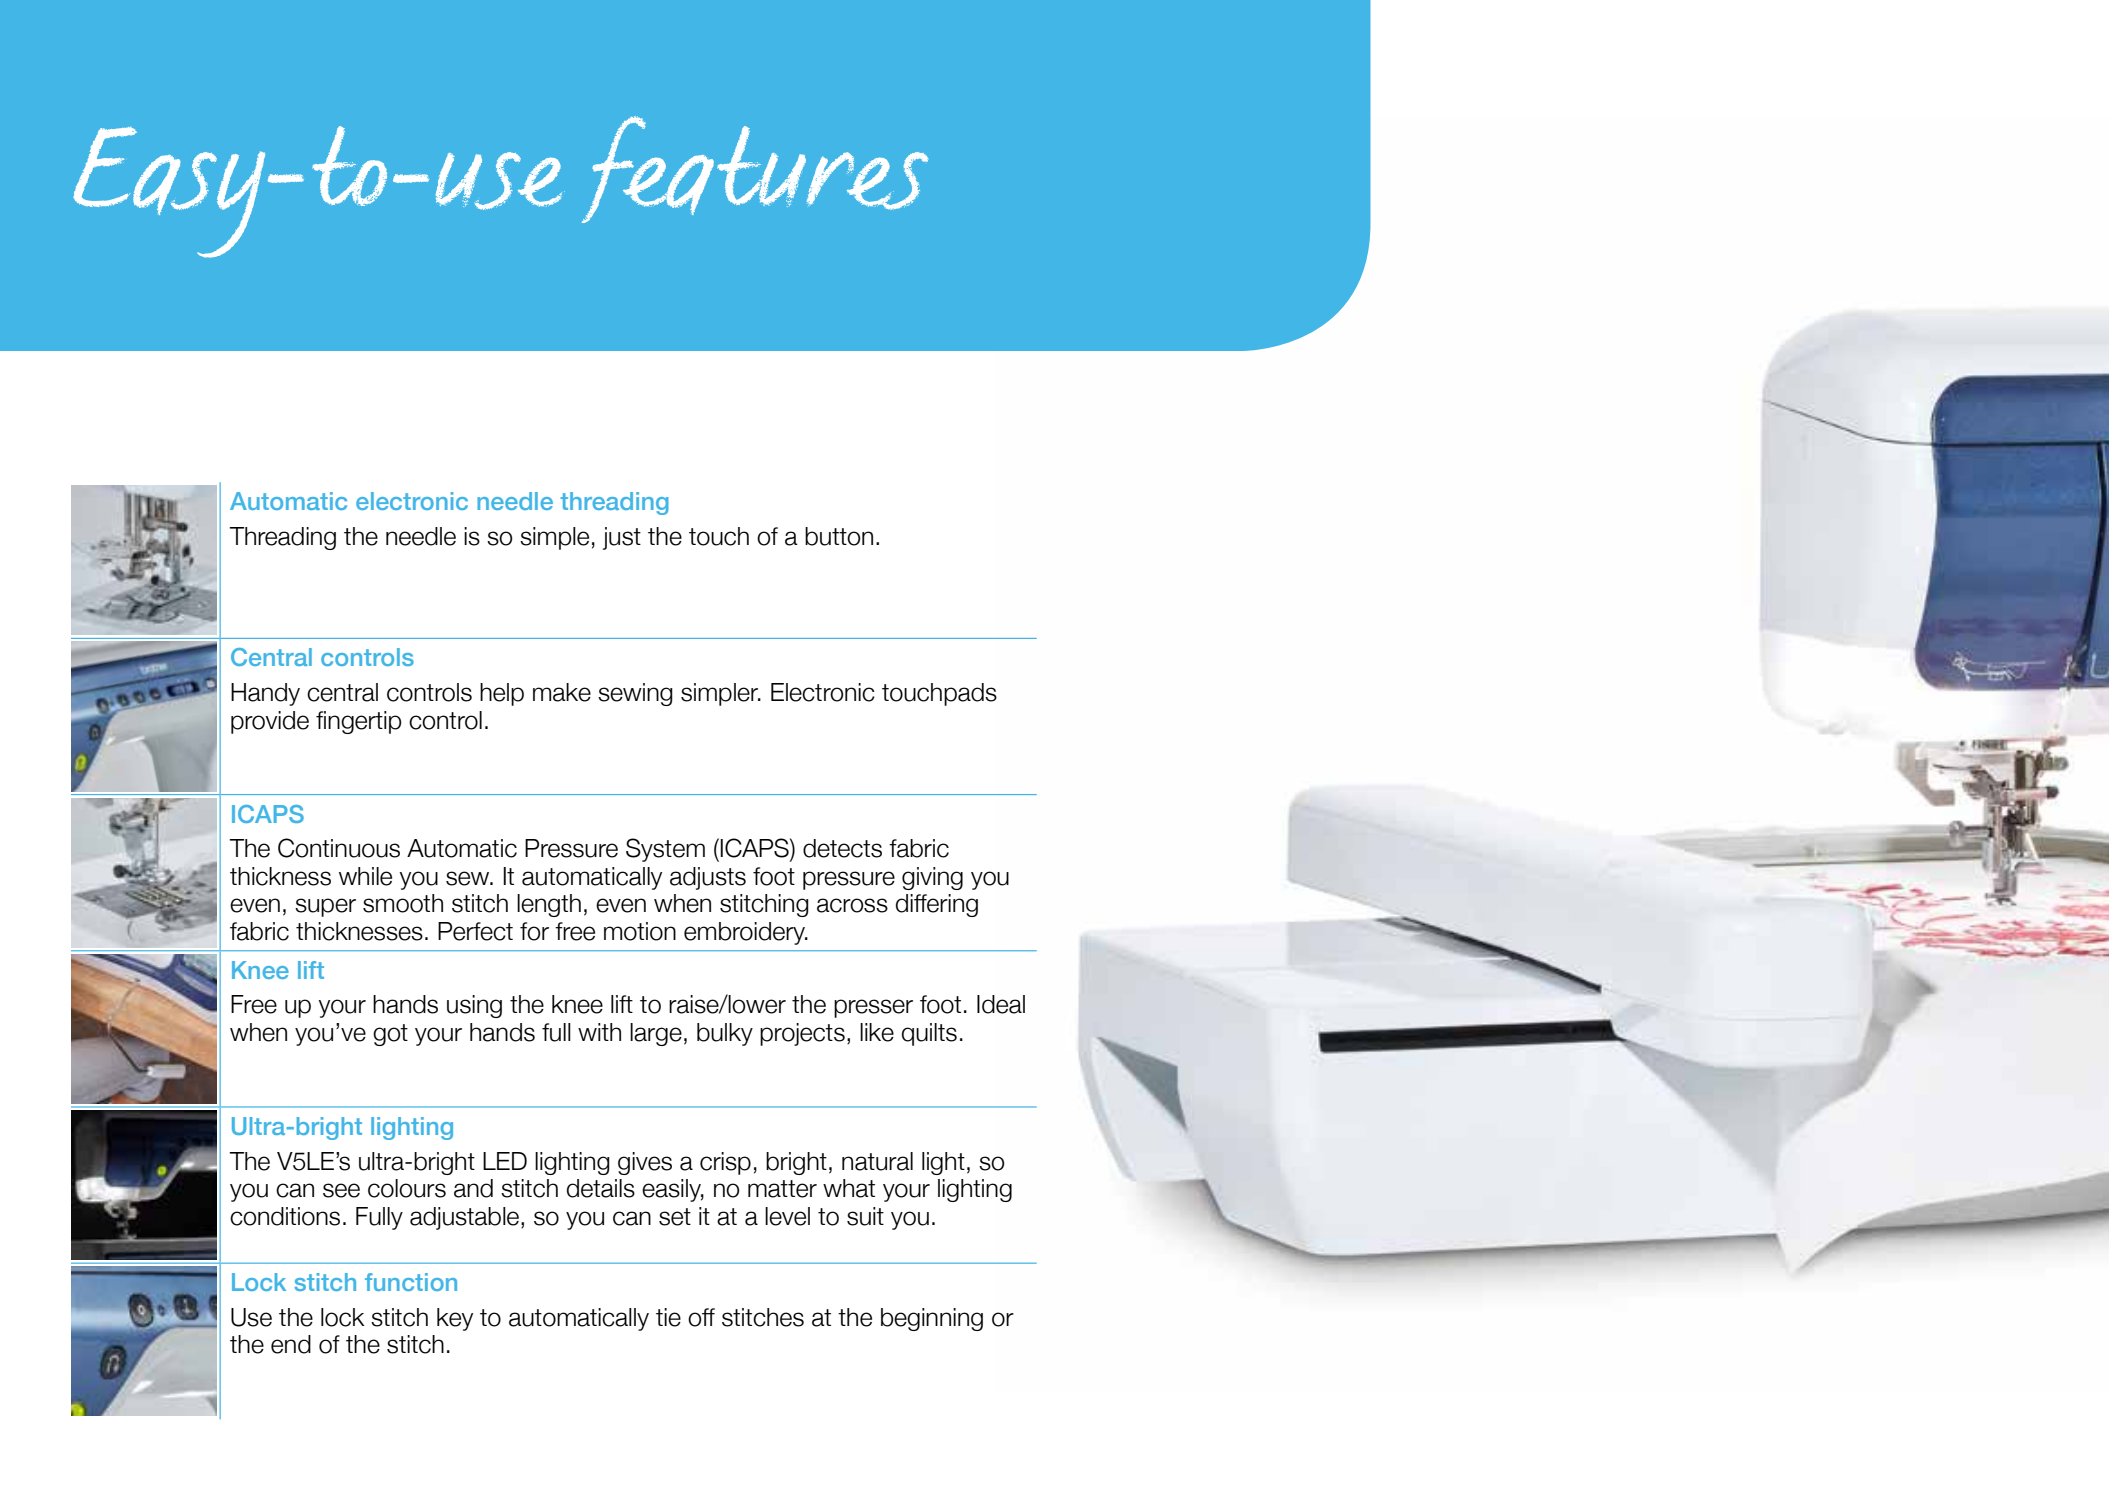  Describe the element at coordinates (635, 694) in the document. I see `sewing` at that location.
